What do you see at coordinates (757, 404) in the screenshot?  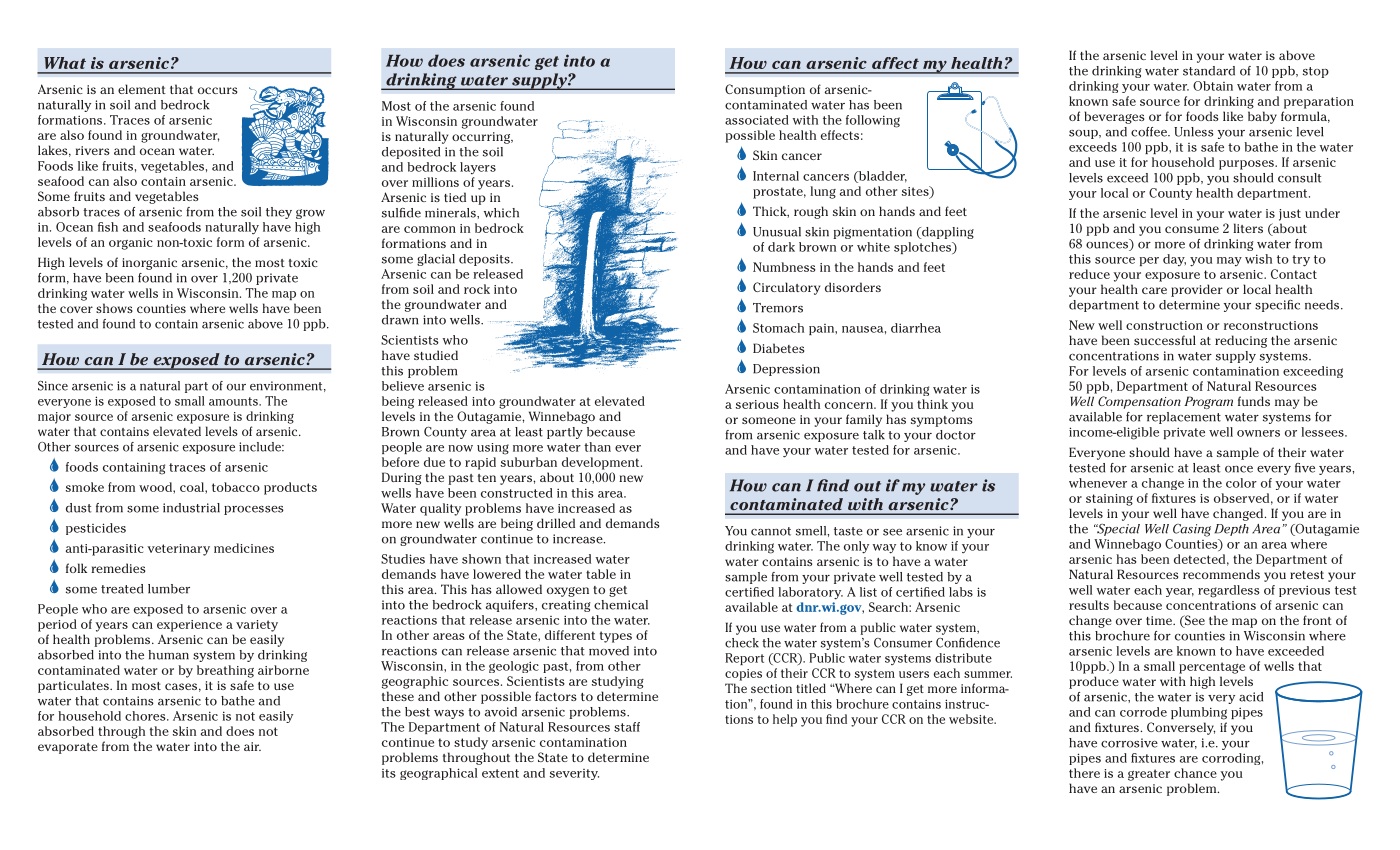 I see `serious` at bounding box center [757, 404].
